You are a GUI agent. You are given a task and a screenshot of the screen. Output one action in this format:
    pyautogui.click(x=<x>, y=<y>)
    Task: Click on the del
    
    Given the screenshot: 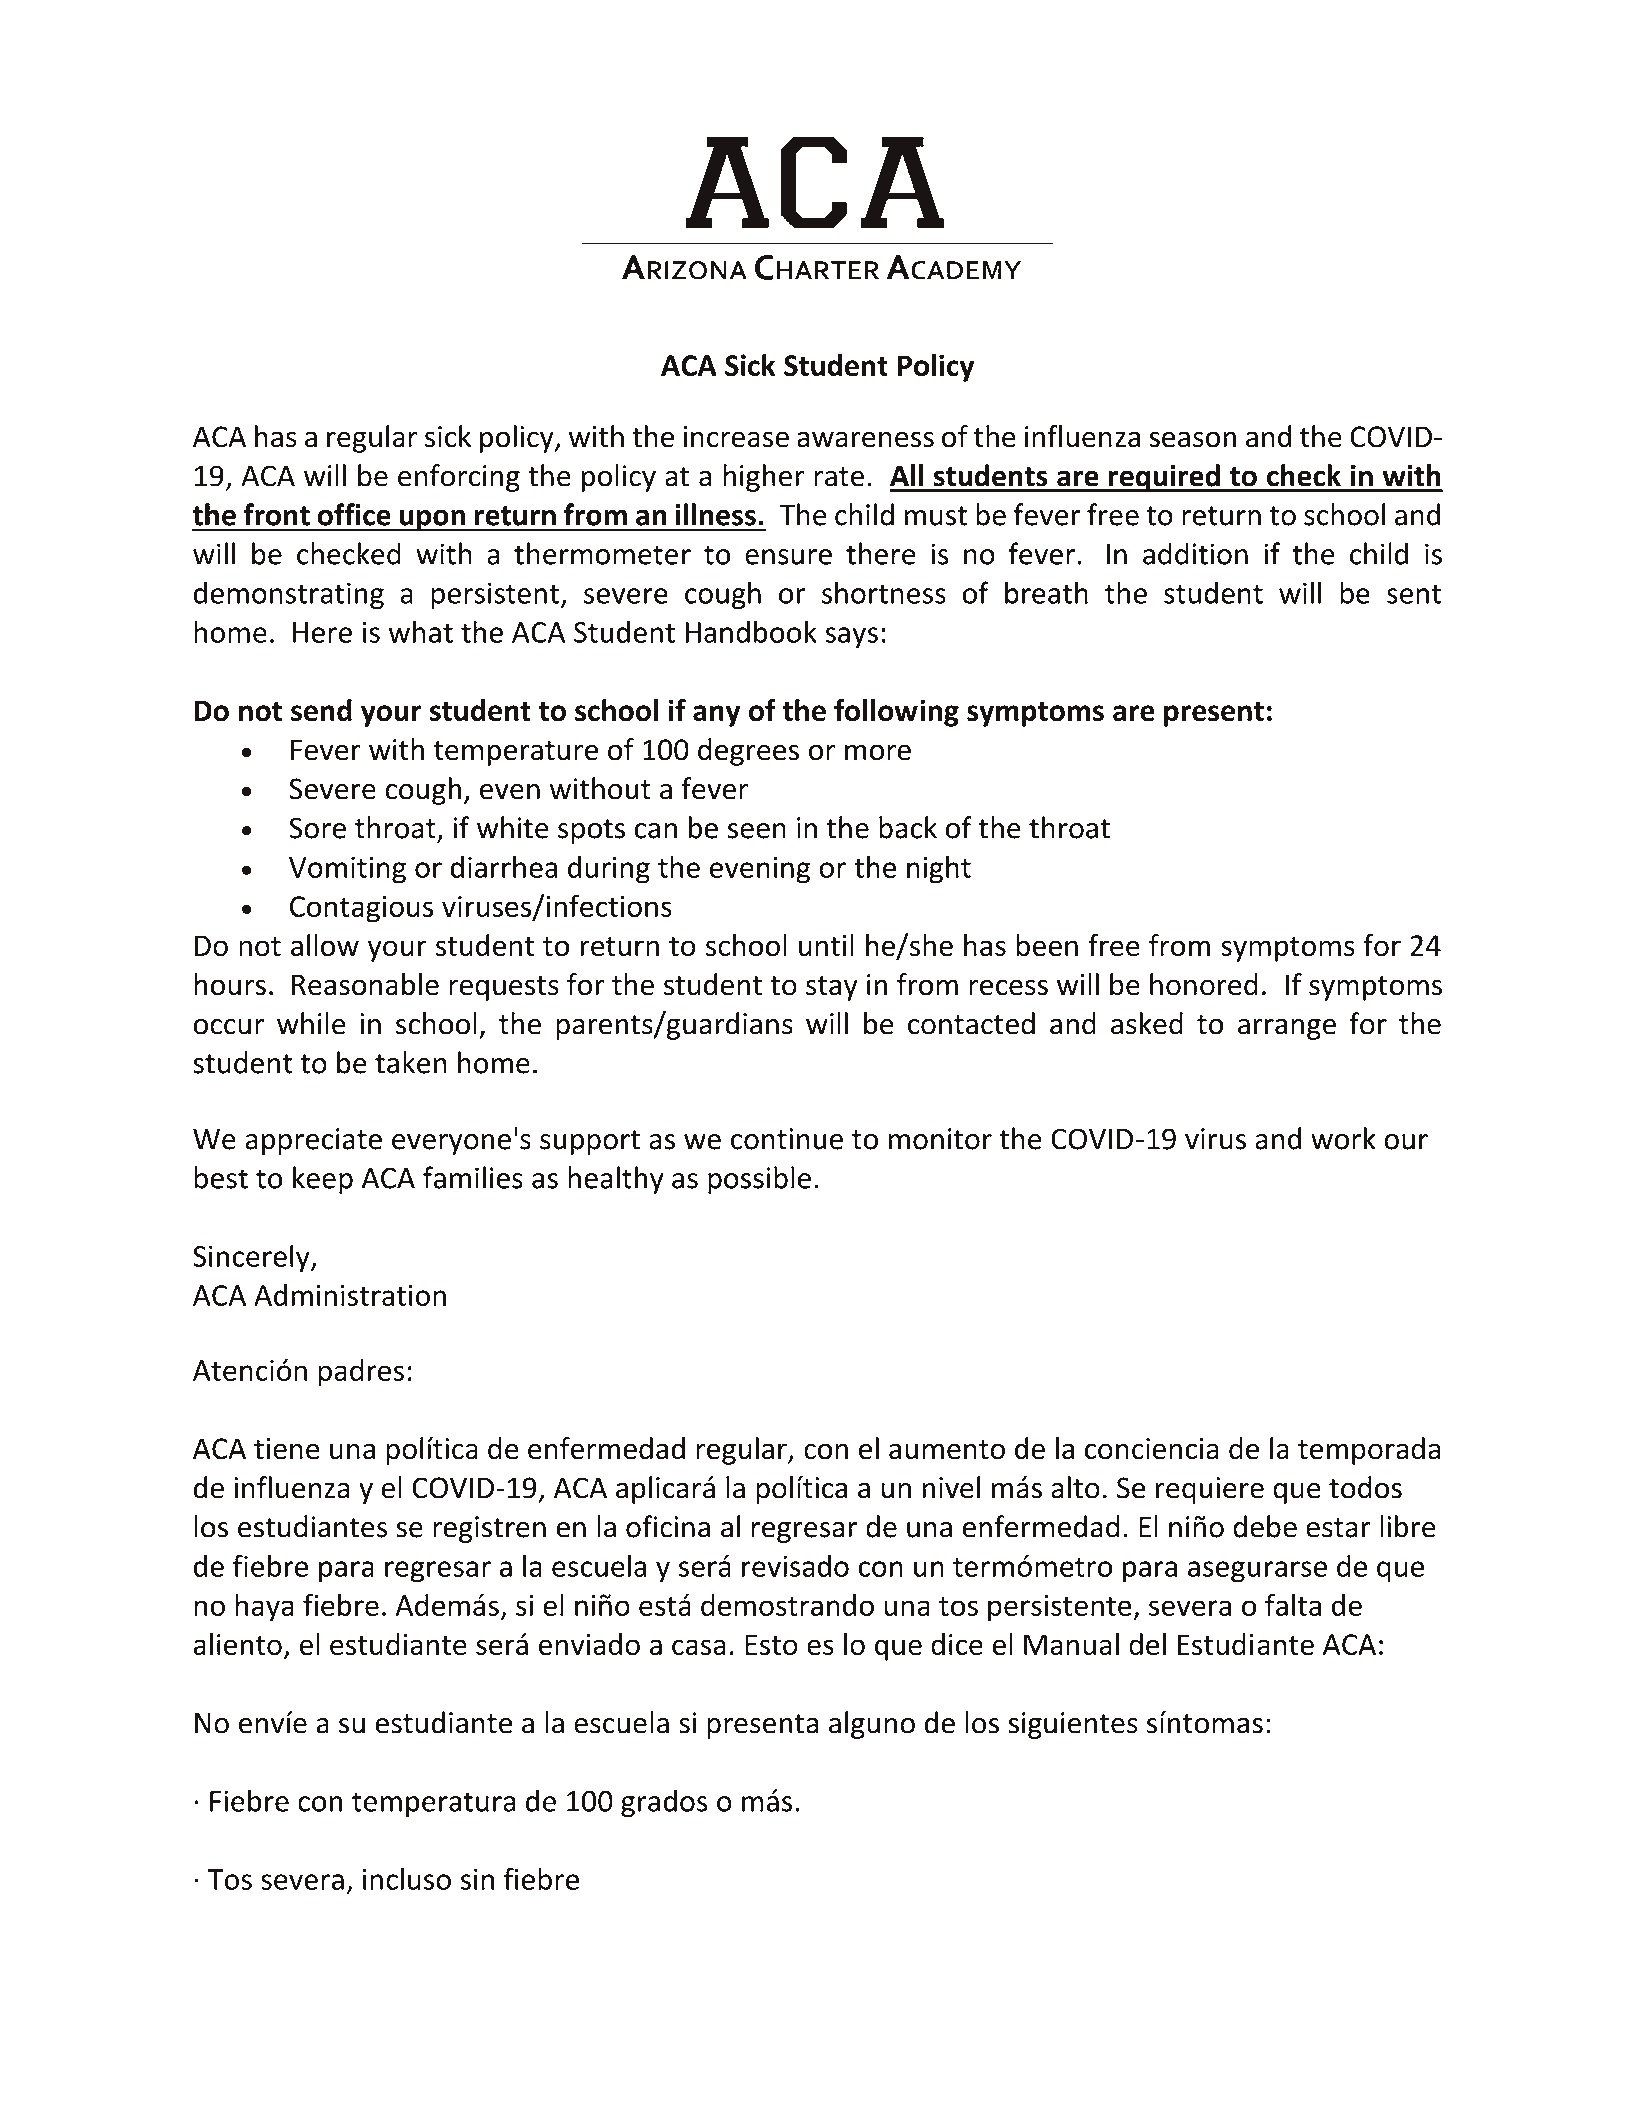 What is the action you would take?
    pyautogui.click(x=1147, y=1644)
